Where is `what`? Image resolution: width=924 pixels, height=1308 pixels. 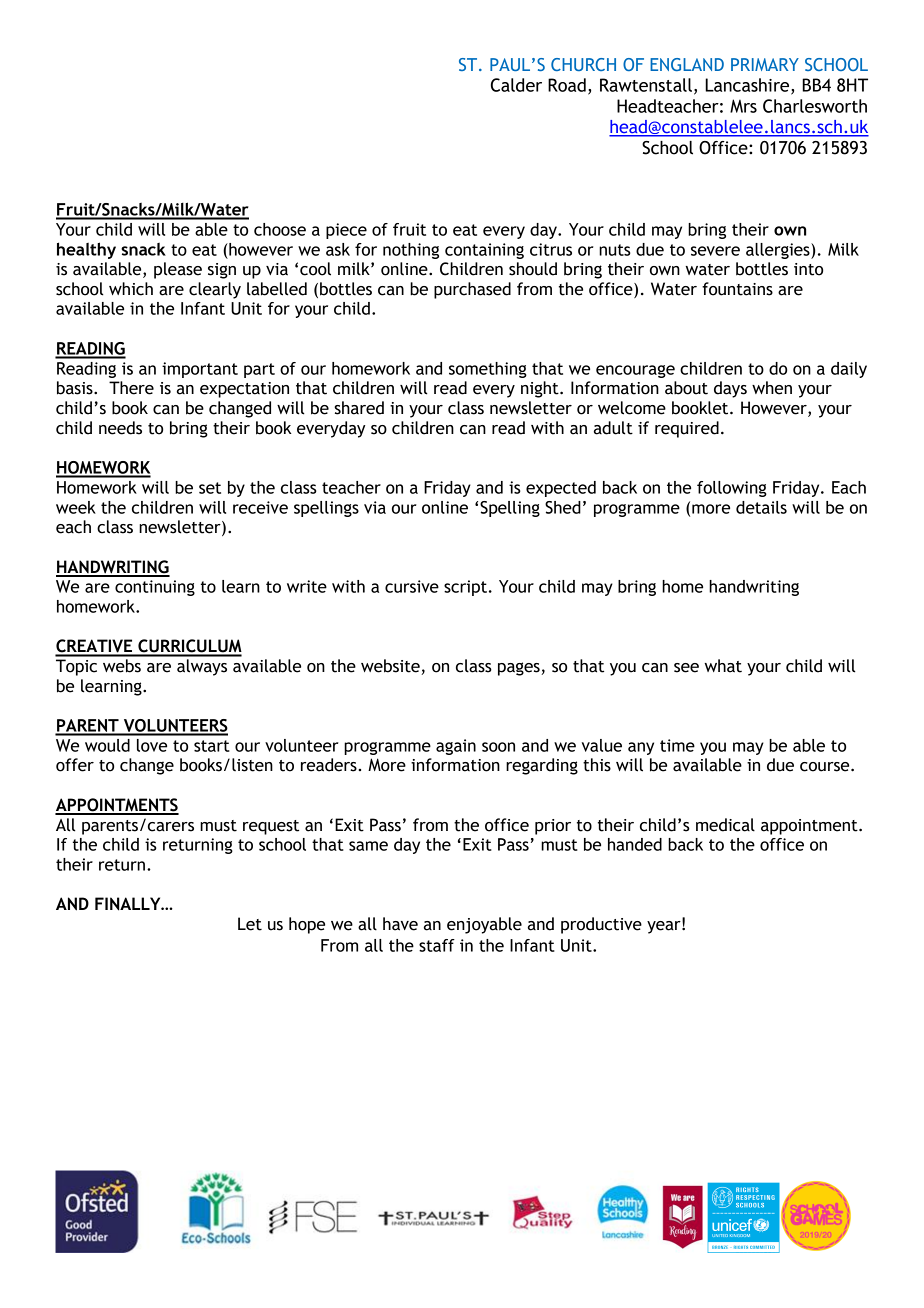
what is located at coordinates (723, 666).
